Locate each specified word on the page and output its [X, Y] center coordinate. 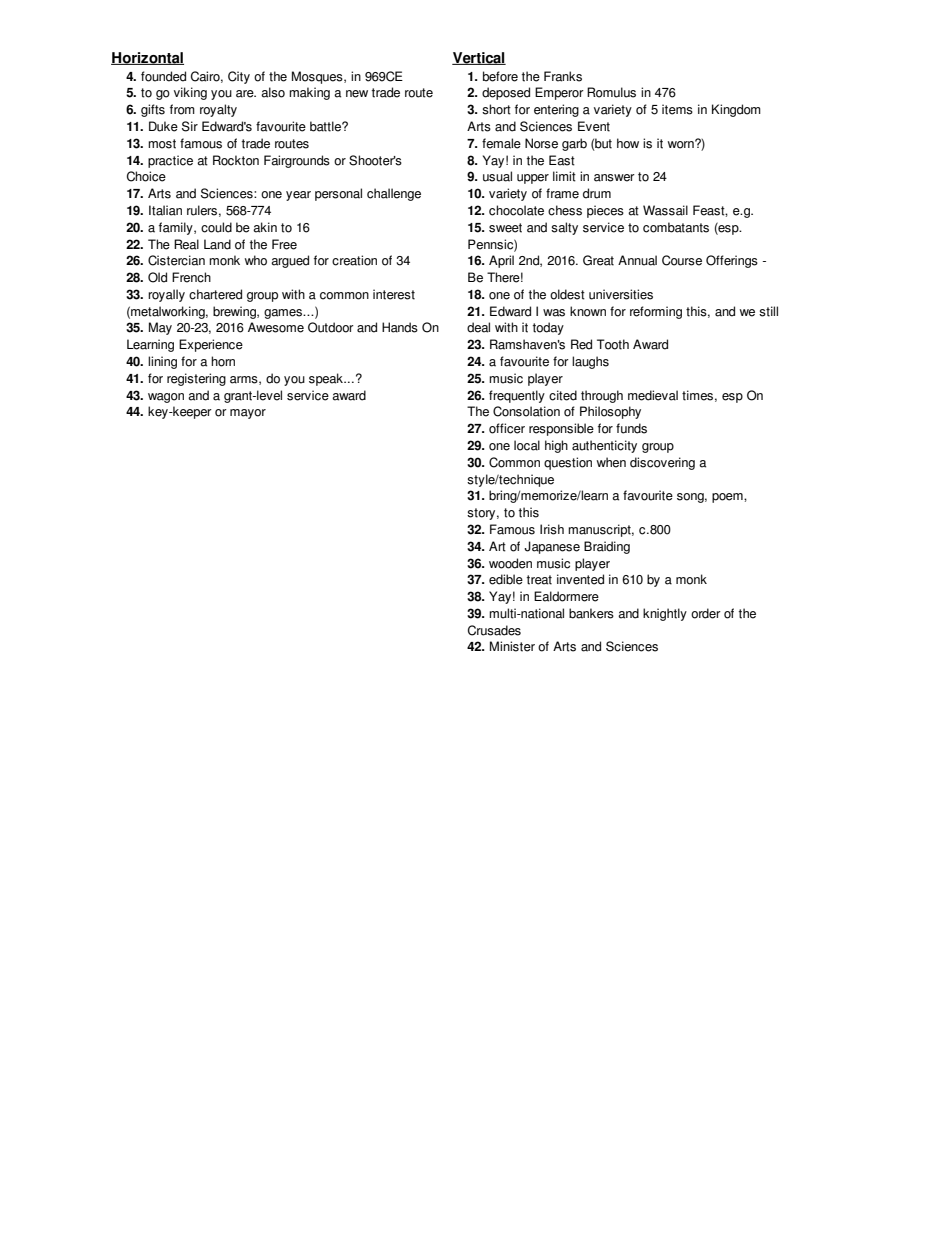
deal [478, 327]
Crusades [494, 630]
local [527, 445]
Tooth [613, 344]
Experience [211, 345]
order [706, 613]
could [216, 227]
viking [190, 93]
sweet [505, 228]
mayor [248, 414]
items [677, 109]
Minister [512, 646]
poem [728, 498]
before [500, 76]
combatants [676, 227]
